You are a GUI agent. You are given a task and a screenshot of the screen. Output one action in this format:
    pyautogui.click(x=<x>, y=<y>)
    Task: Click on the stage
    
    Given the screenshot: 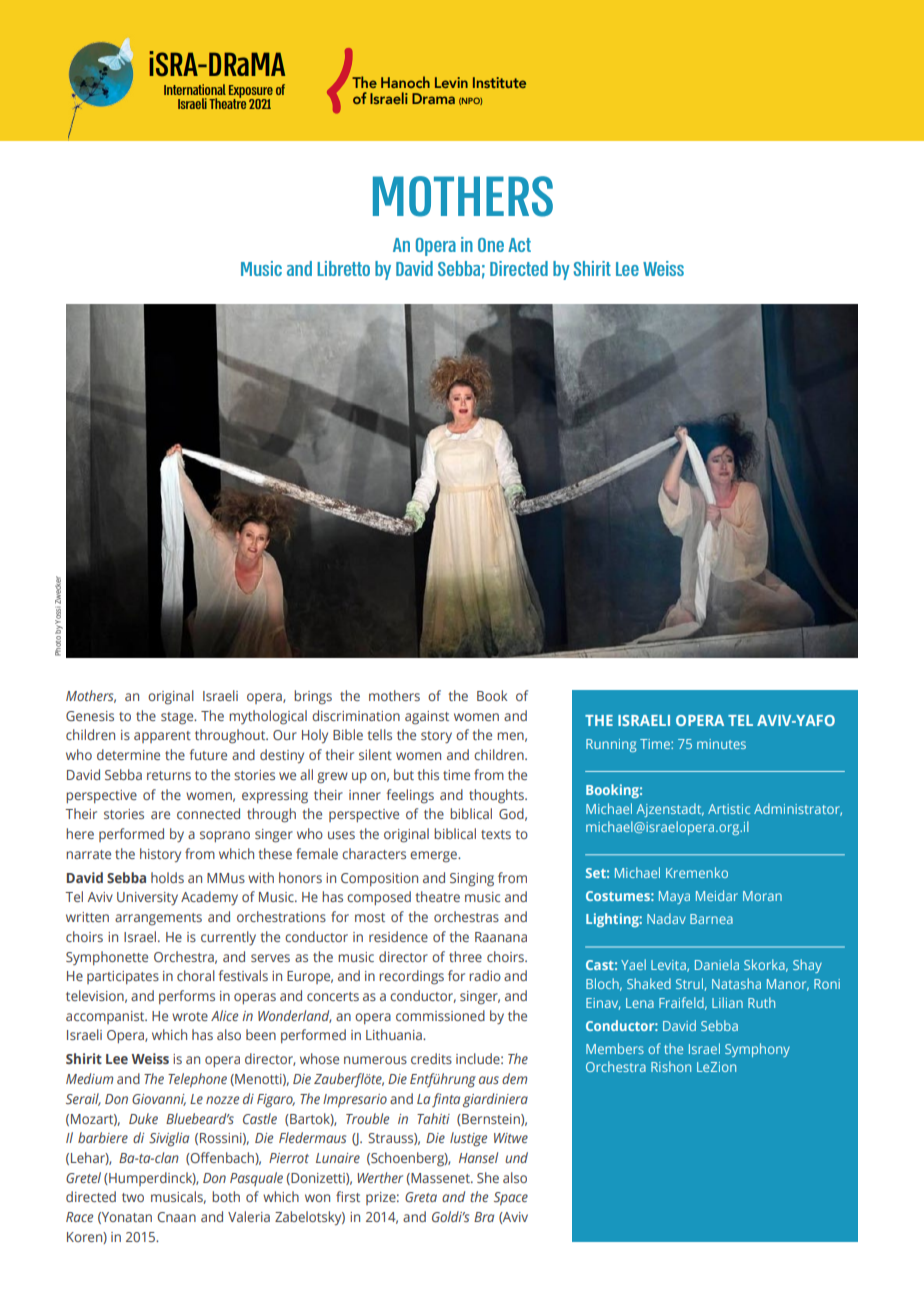 What is the action you would take?
    pyautogui.click(x=178, y=718)
